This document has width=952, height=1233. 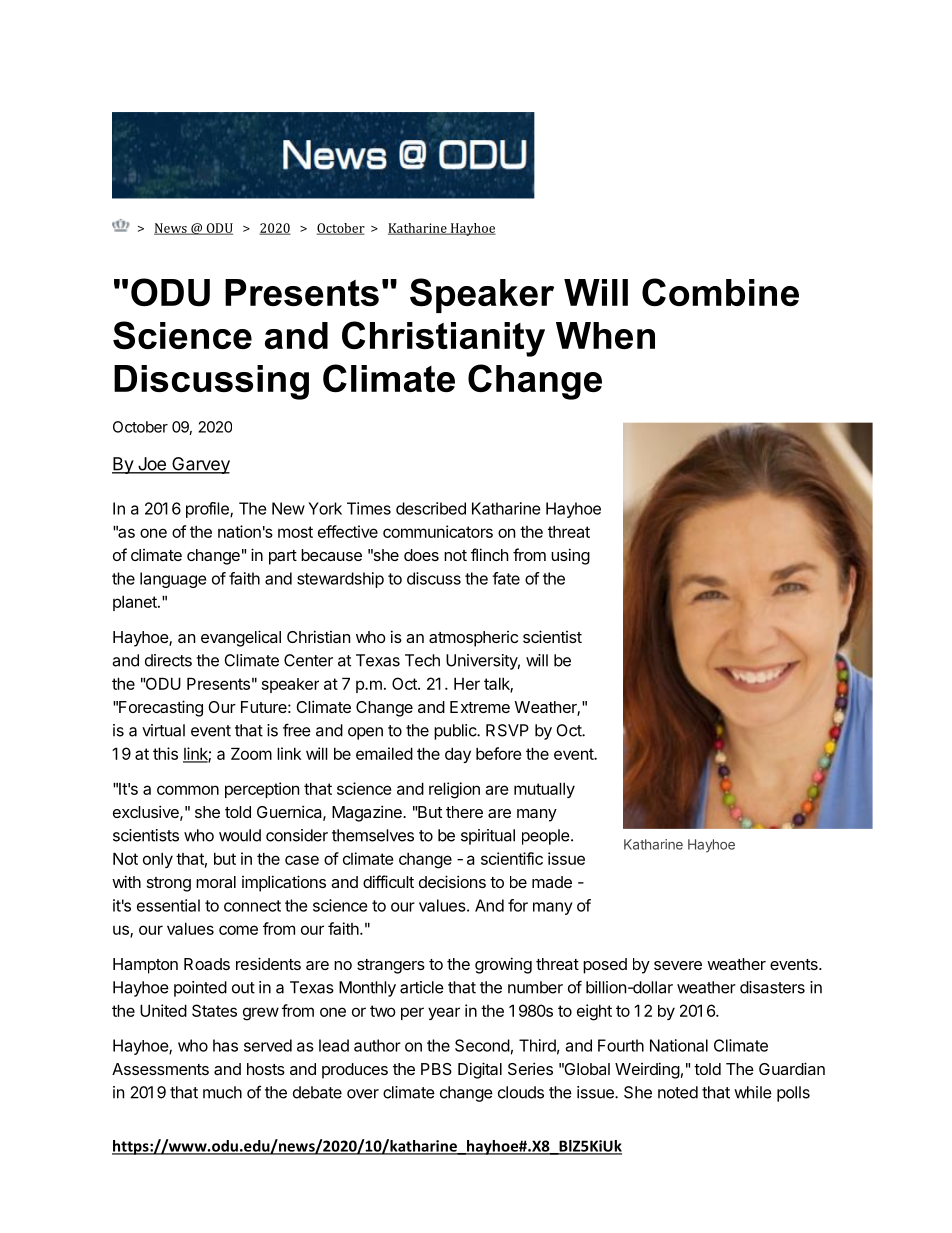 I want to click on Digital, so click(x=480, y=1070).
